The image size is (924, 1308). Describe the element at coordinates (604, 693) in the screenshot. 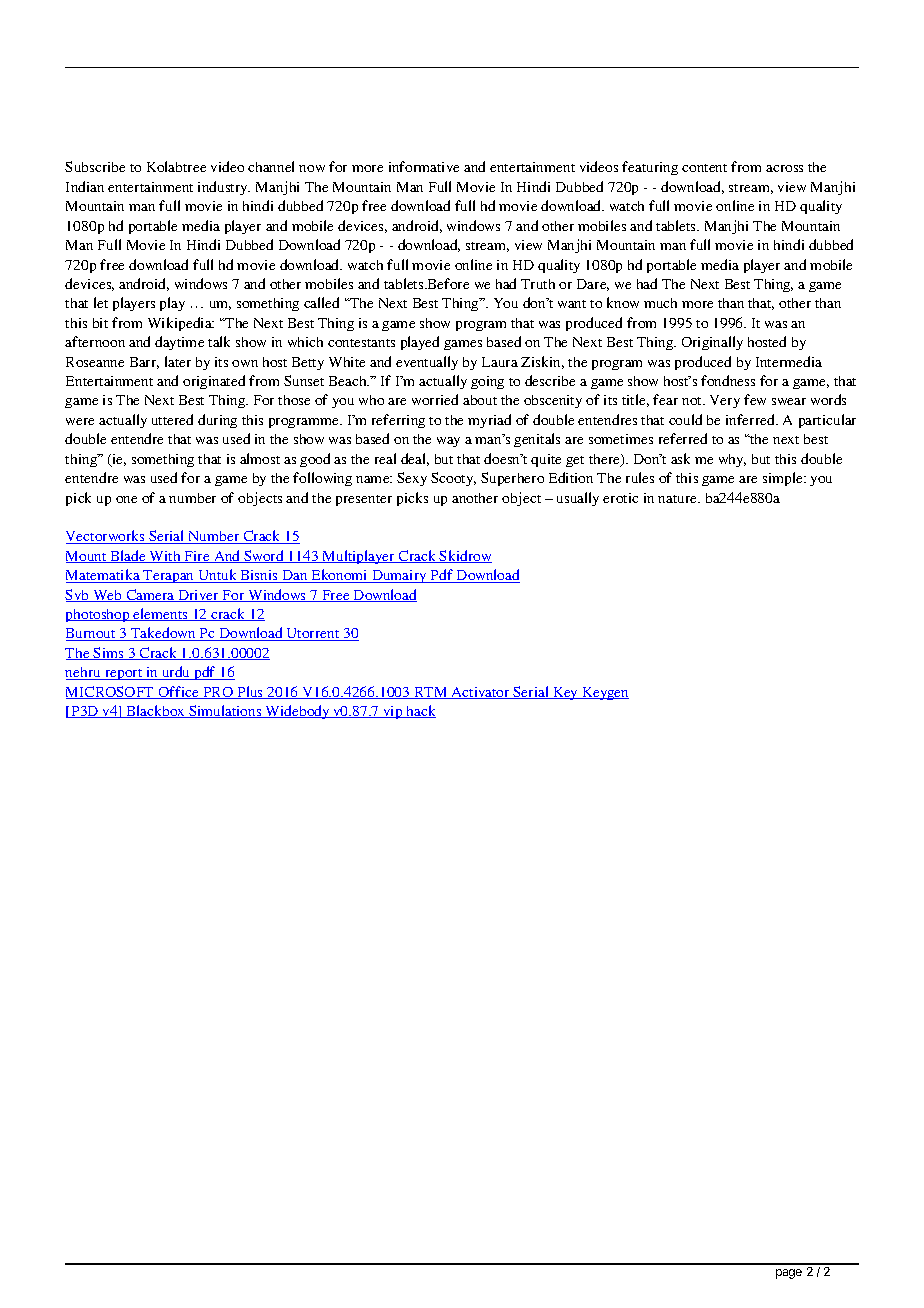

I see `Keygen` at that location.
